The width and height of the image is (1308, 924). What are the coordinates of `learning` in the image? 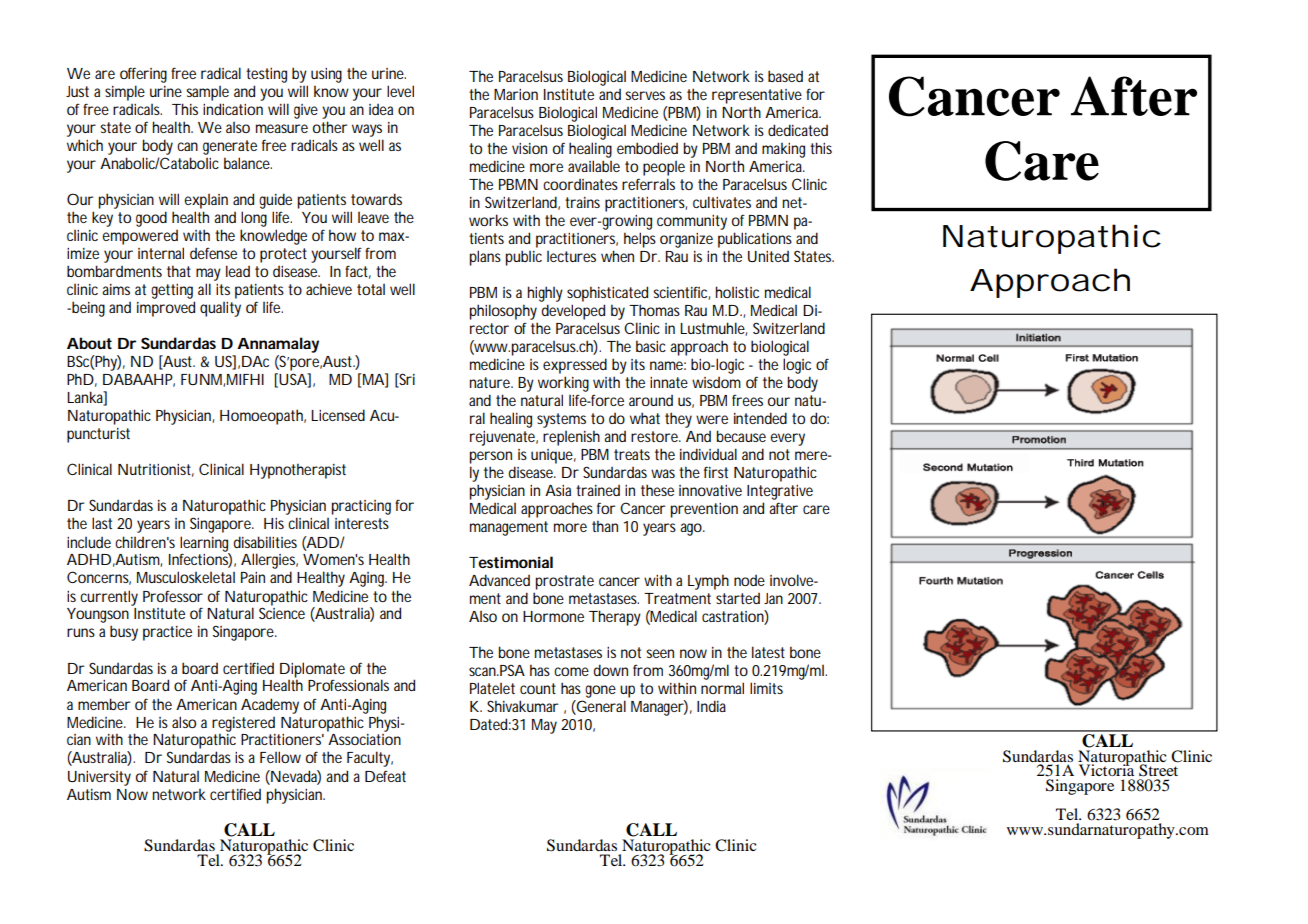 It's located at (205, 545).
